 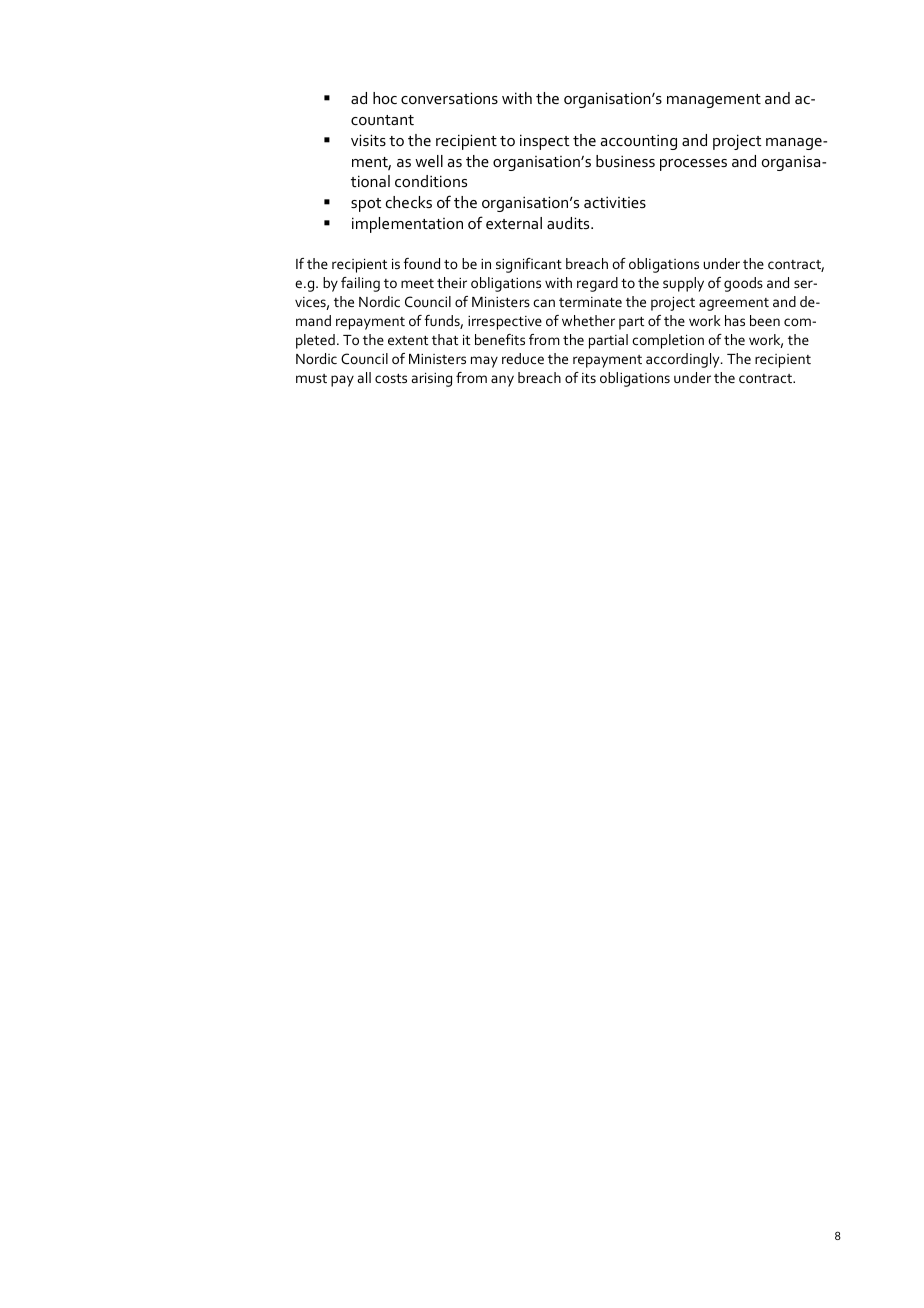 I want to click on terminate, so click(x=590, y=302).
